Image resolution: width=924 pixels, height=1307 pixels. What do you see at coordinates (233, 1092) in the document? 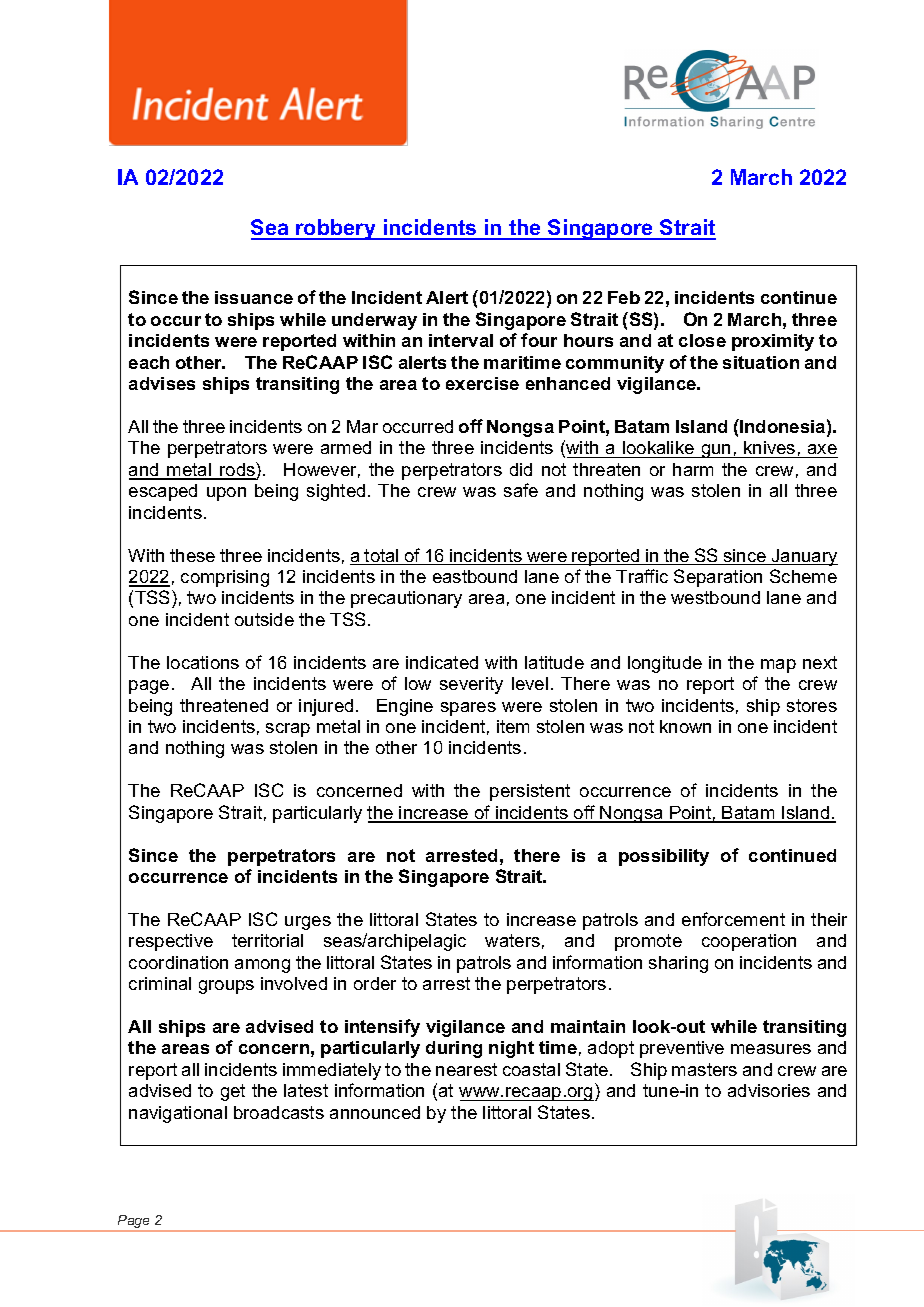
I see `get` at bounding box center [233, 1092].
